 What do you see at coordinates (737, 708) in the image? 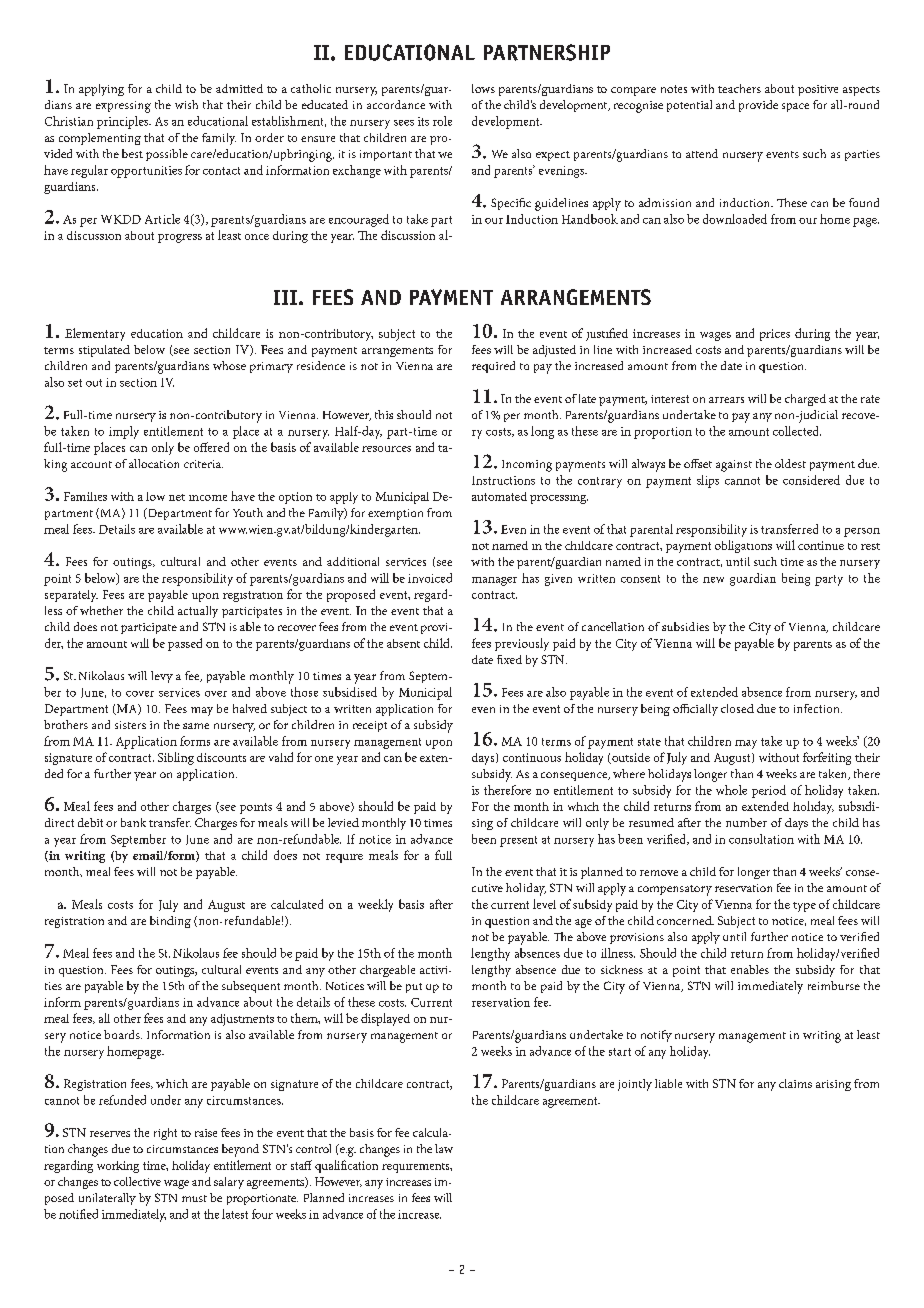
I see `closed` at bounding box center [737, 708].
